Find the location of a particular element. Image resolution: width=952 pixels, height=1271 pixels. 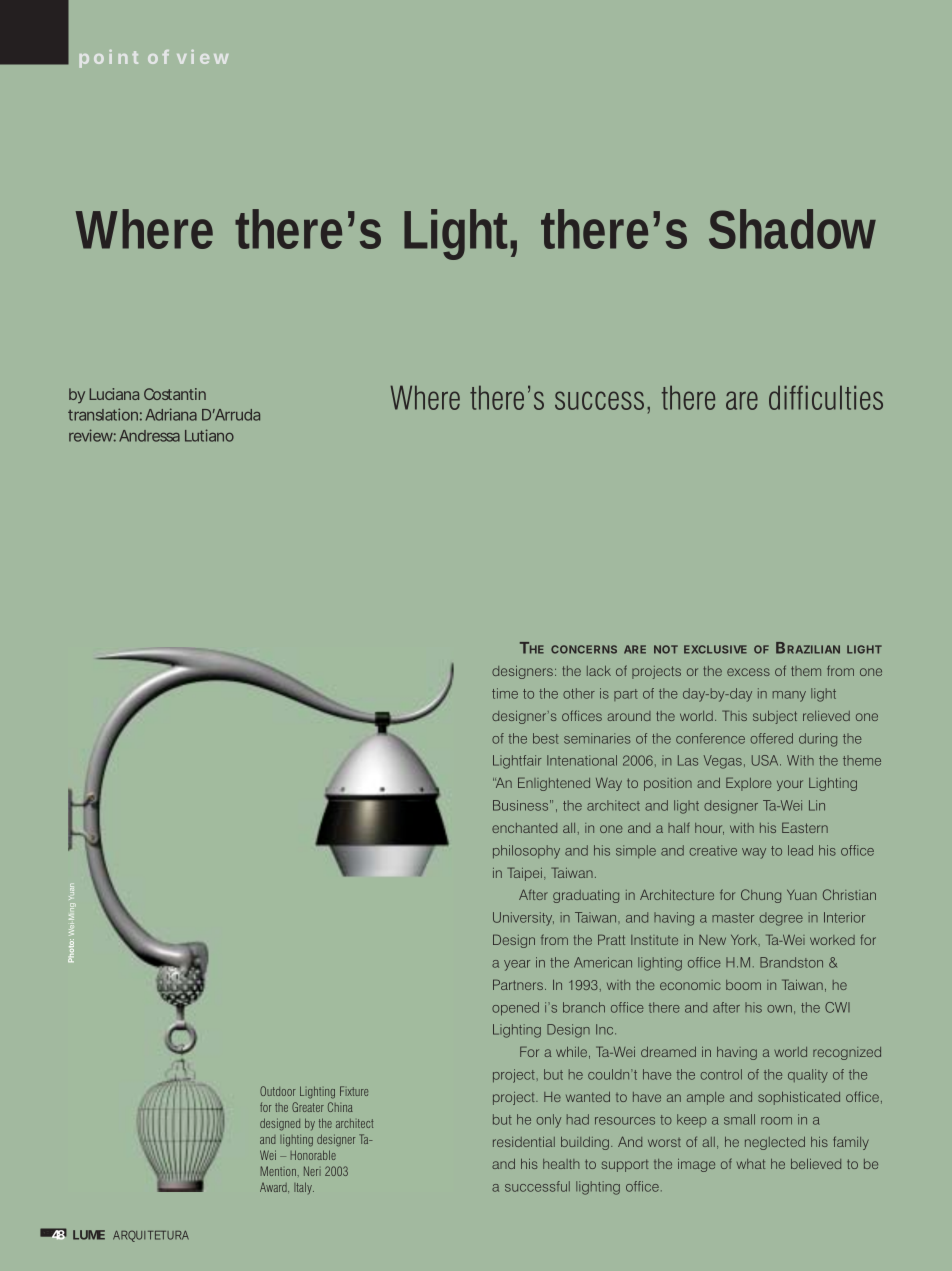

EXCLUSIVE is located at coordinates (715, 649).
